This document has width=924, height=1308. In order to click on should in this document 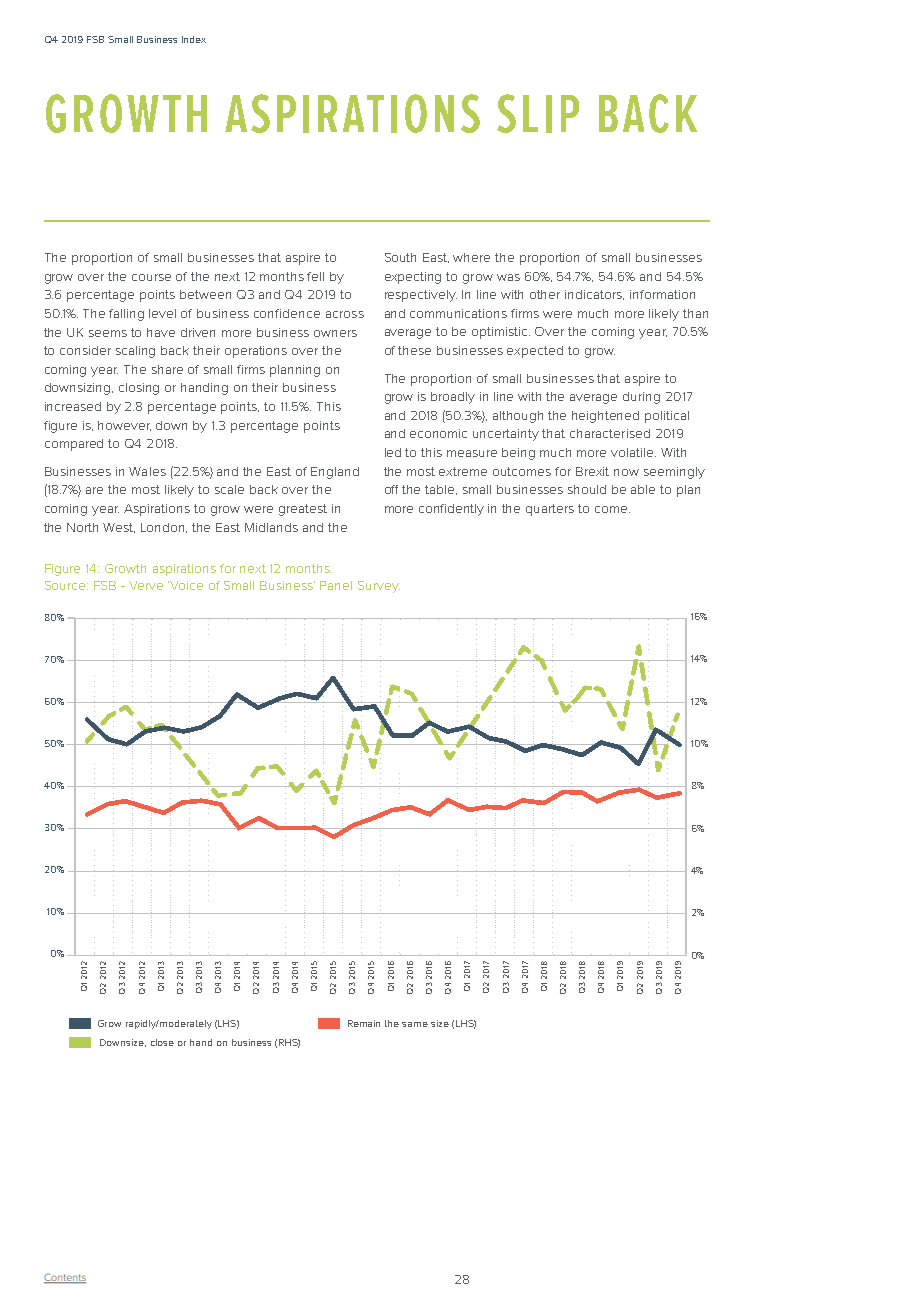, I will do `click(587, 489)`.
